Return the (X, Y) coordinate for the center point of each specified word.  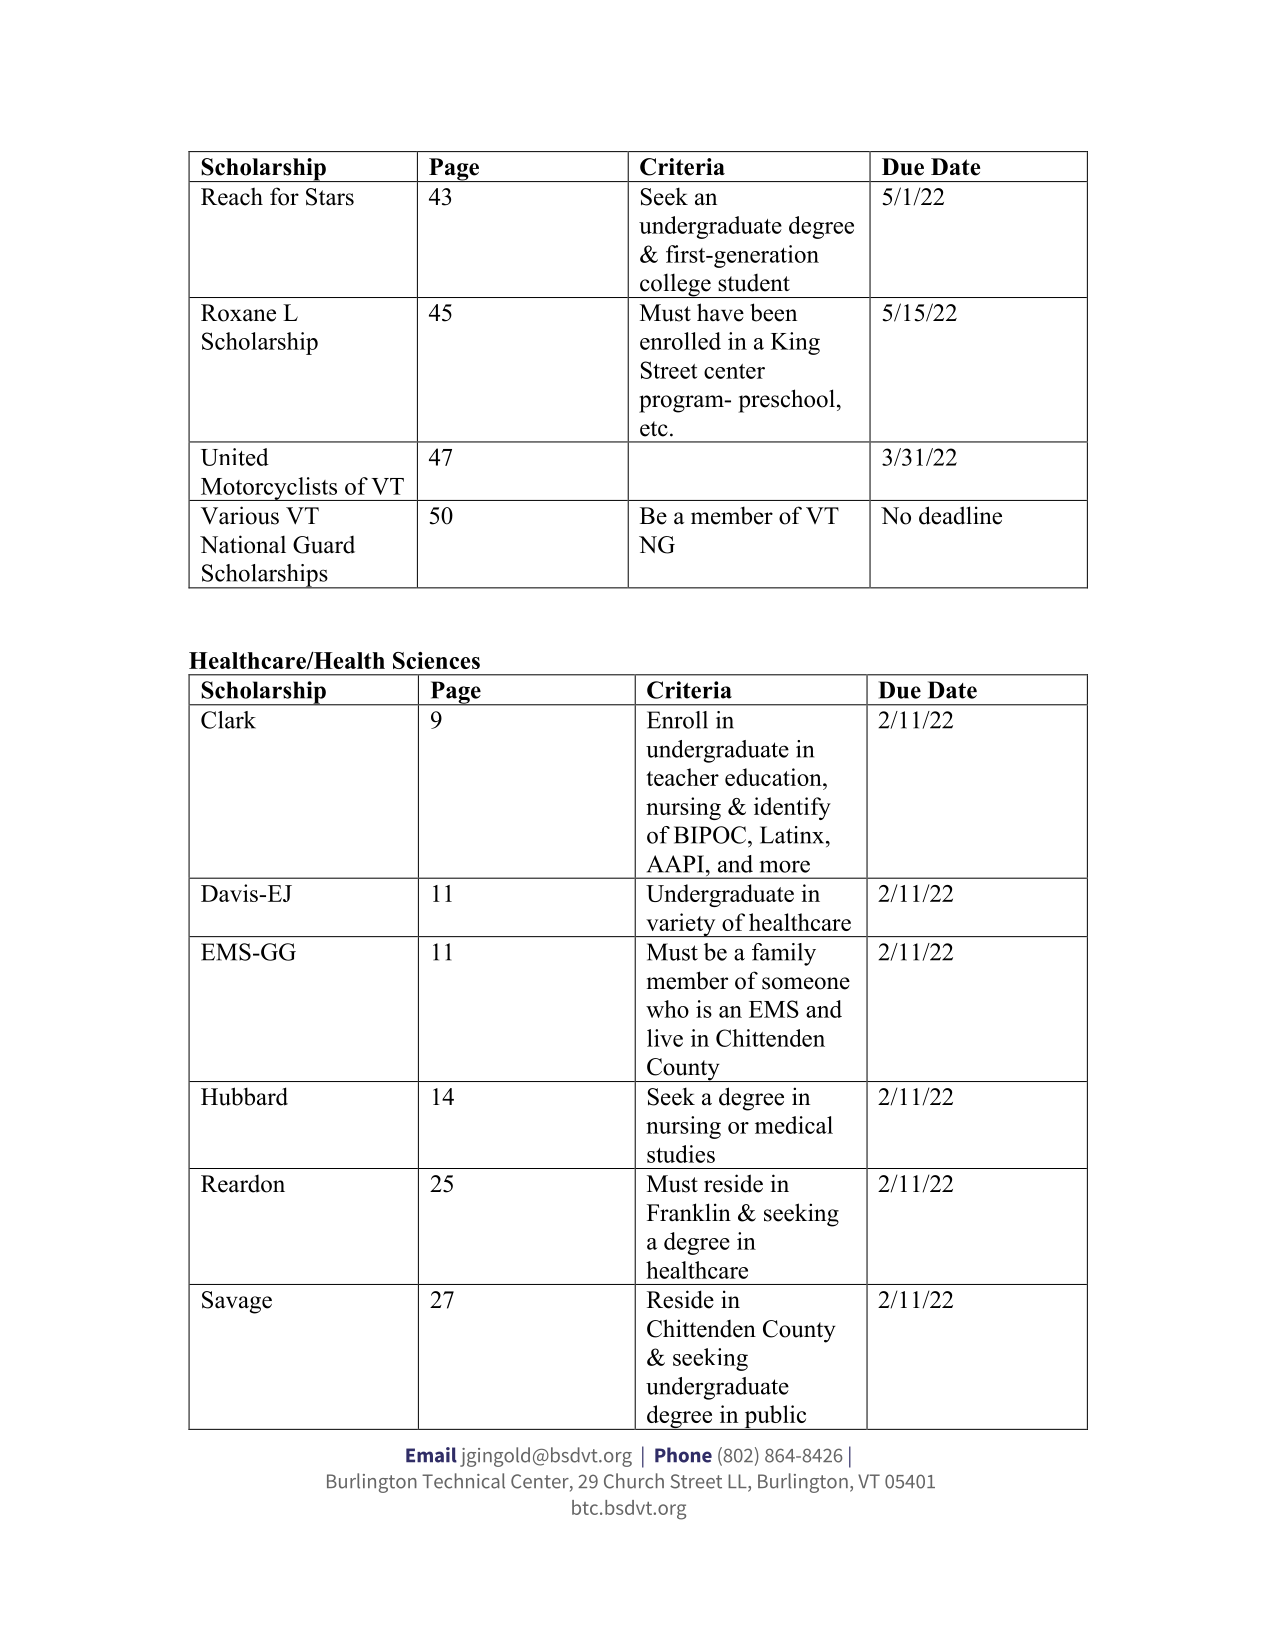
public (775, 1417)
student (754, 283)
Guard (324, 545)
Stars (330, 197)
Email (431, 1455)
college (675, 285)
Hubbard (244, 1096)
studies (681, 1154)
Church (634, 1481)
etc (654, 429)
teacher (682, 777)
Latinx (793, 835)
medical (794, 1125)
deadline (960, 515)
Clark (228, 720)
